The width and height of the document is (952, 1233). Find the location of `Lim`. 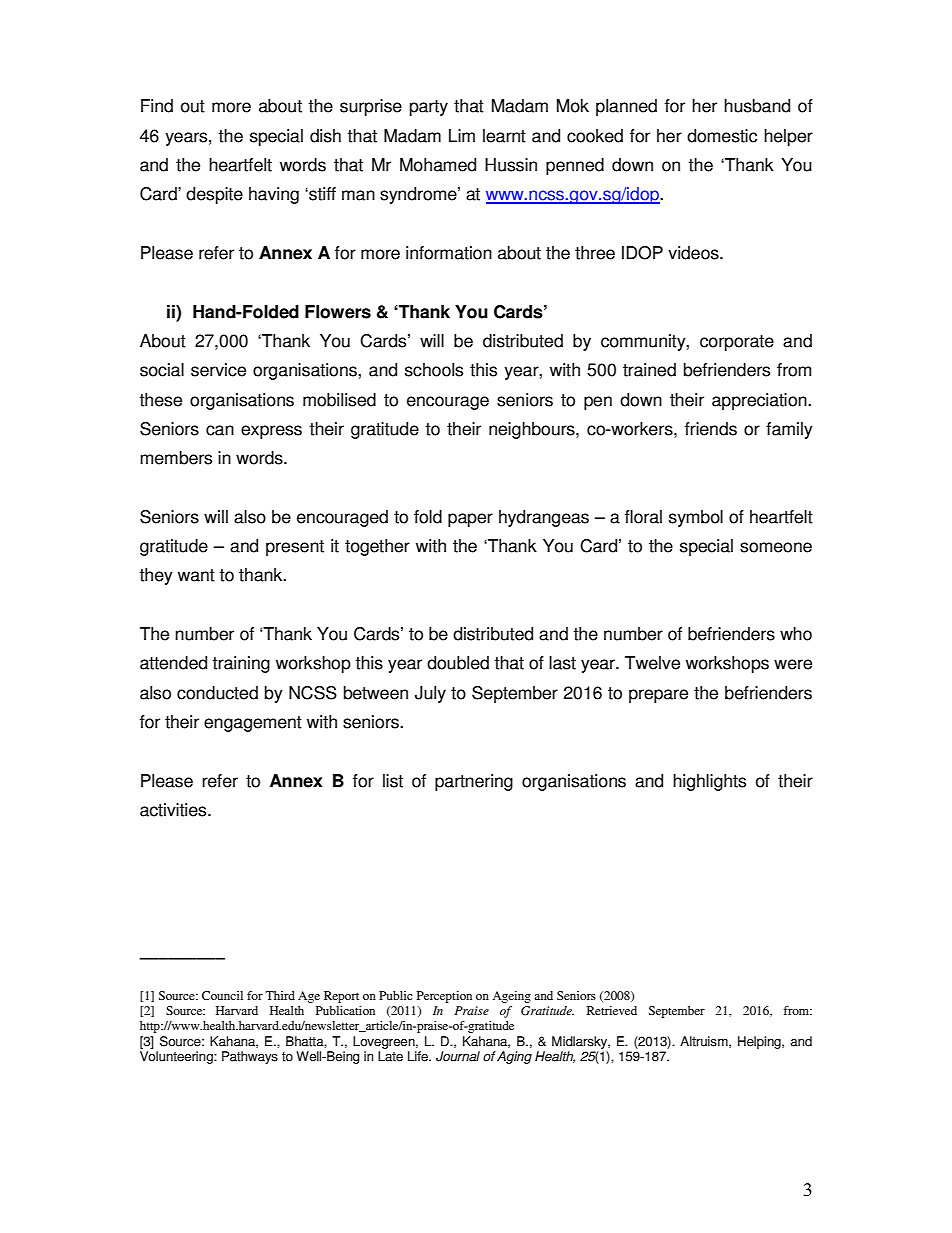

Lim is located at coordinates (462, 135).
